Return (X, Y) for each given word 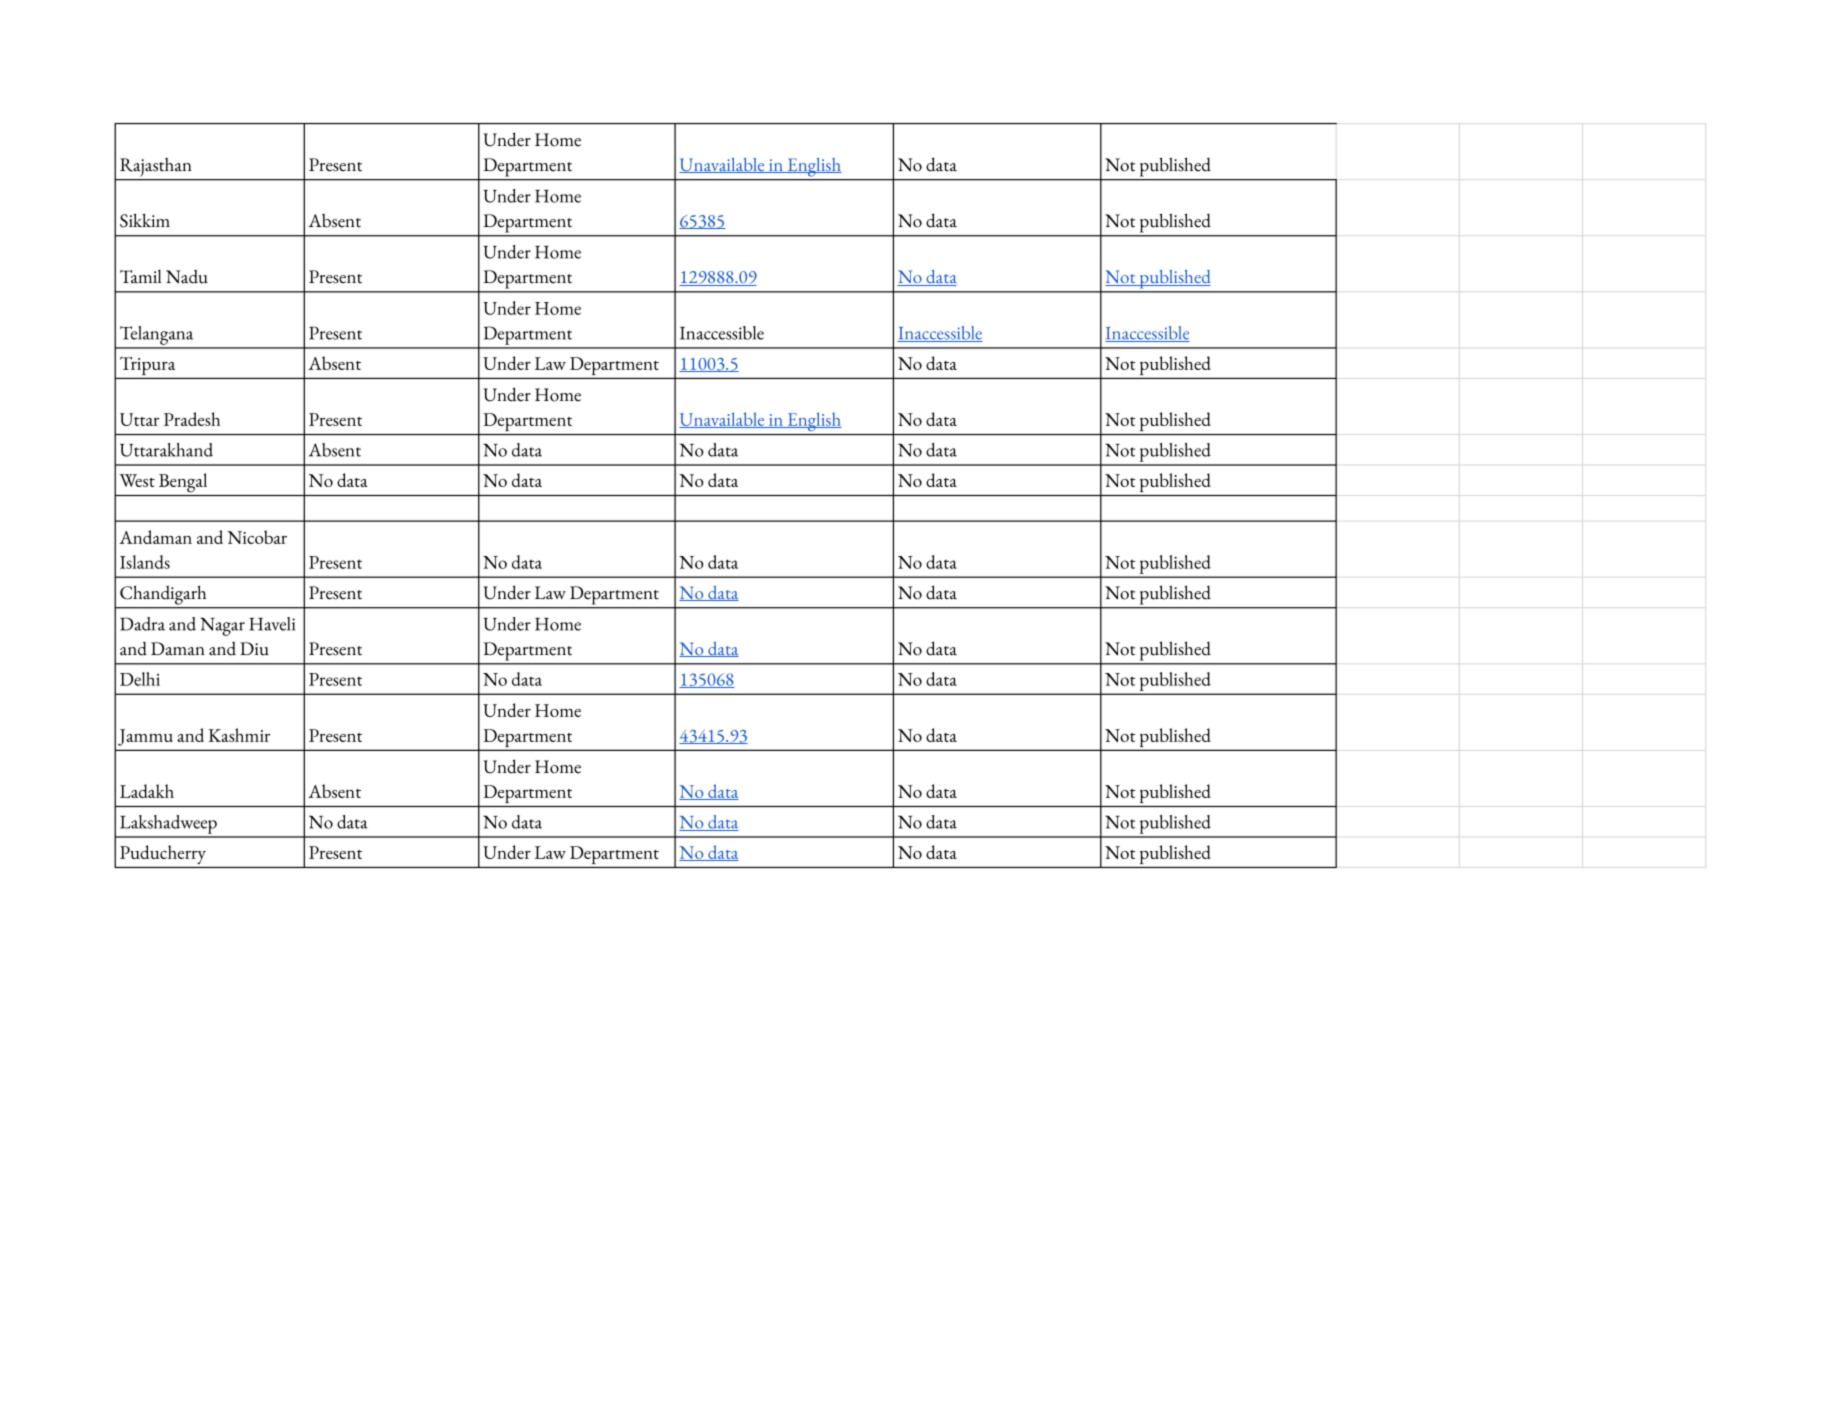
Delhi (140, 679)
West (137, 480)
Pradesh (192, 419)
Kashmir (239, 735)
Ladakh (147, 791)
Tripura (147, 366)
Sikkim (145, 220)
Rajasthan (155, 167)
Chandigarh (163, 595)
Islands (145, 562)
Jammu (145, 737)
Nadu (187, 276)
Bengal (183, 483)
